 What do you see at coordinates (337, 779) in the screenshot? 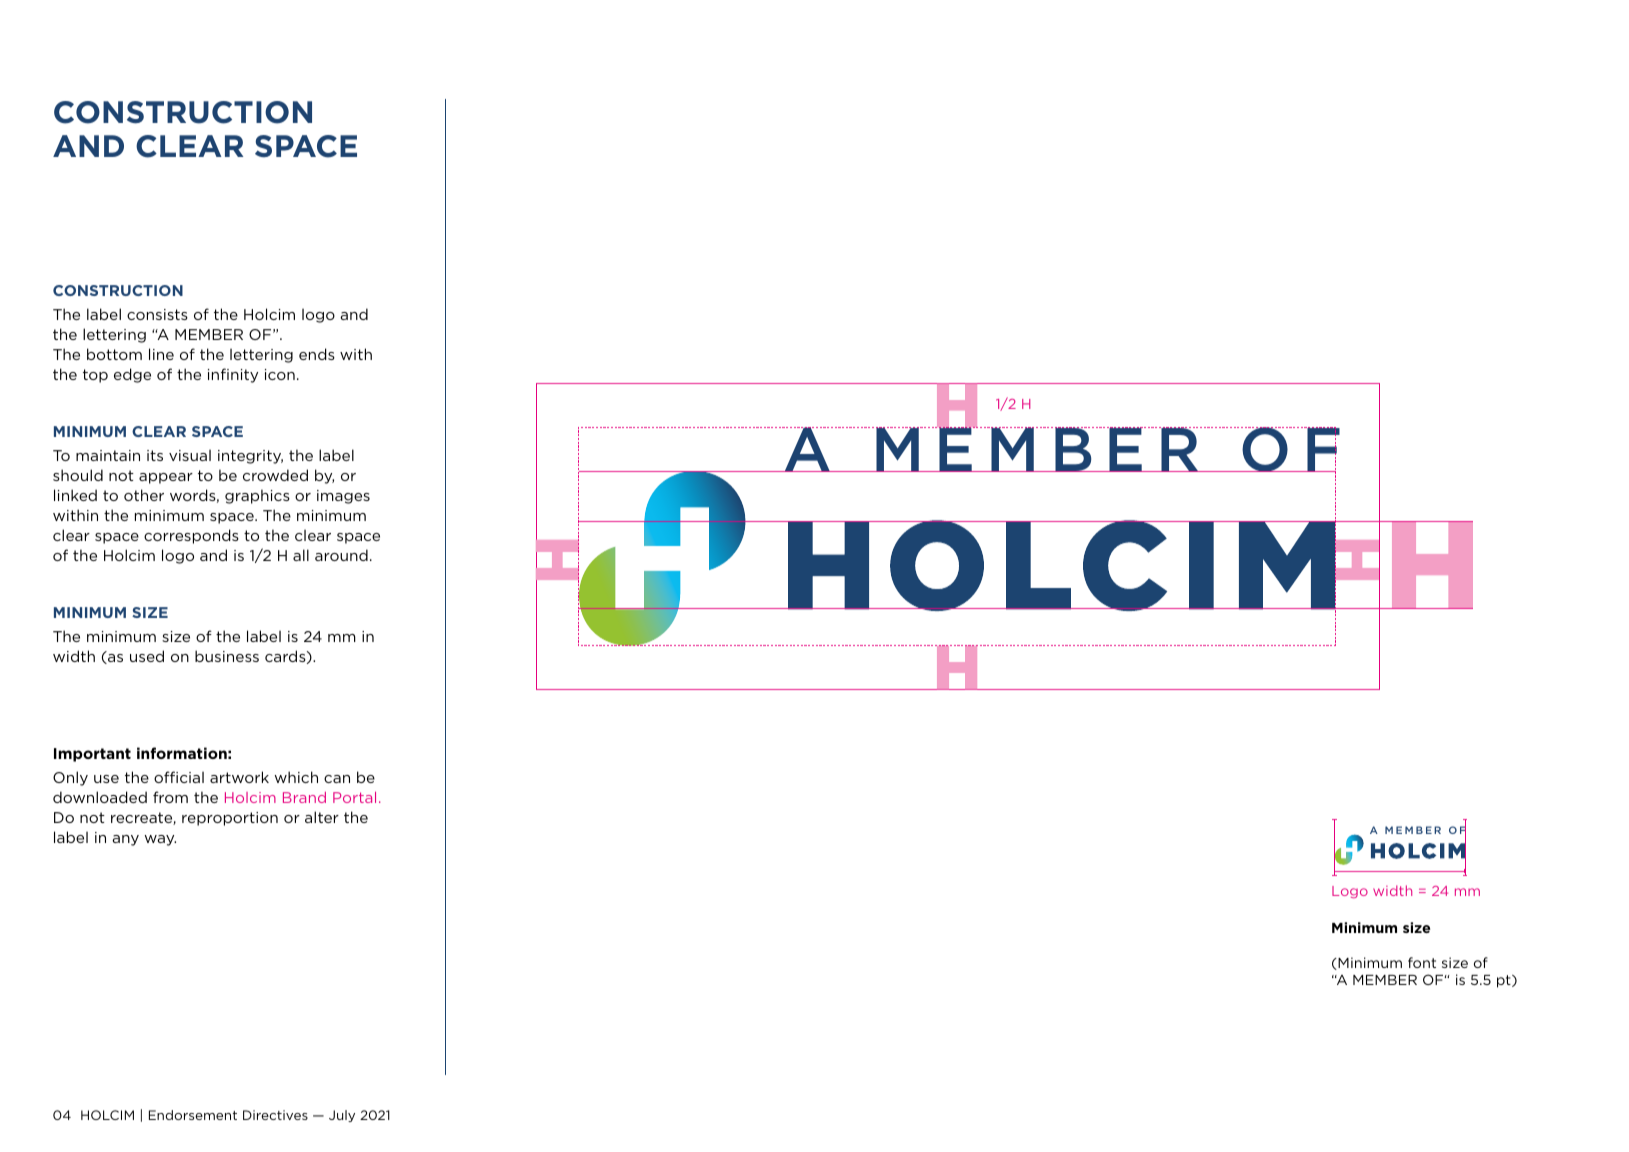
I see `can` at bounding box center [337, 779].
